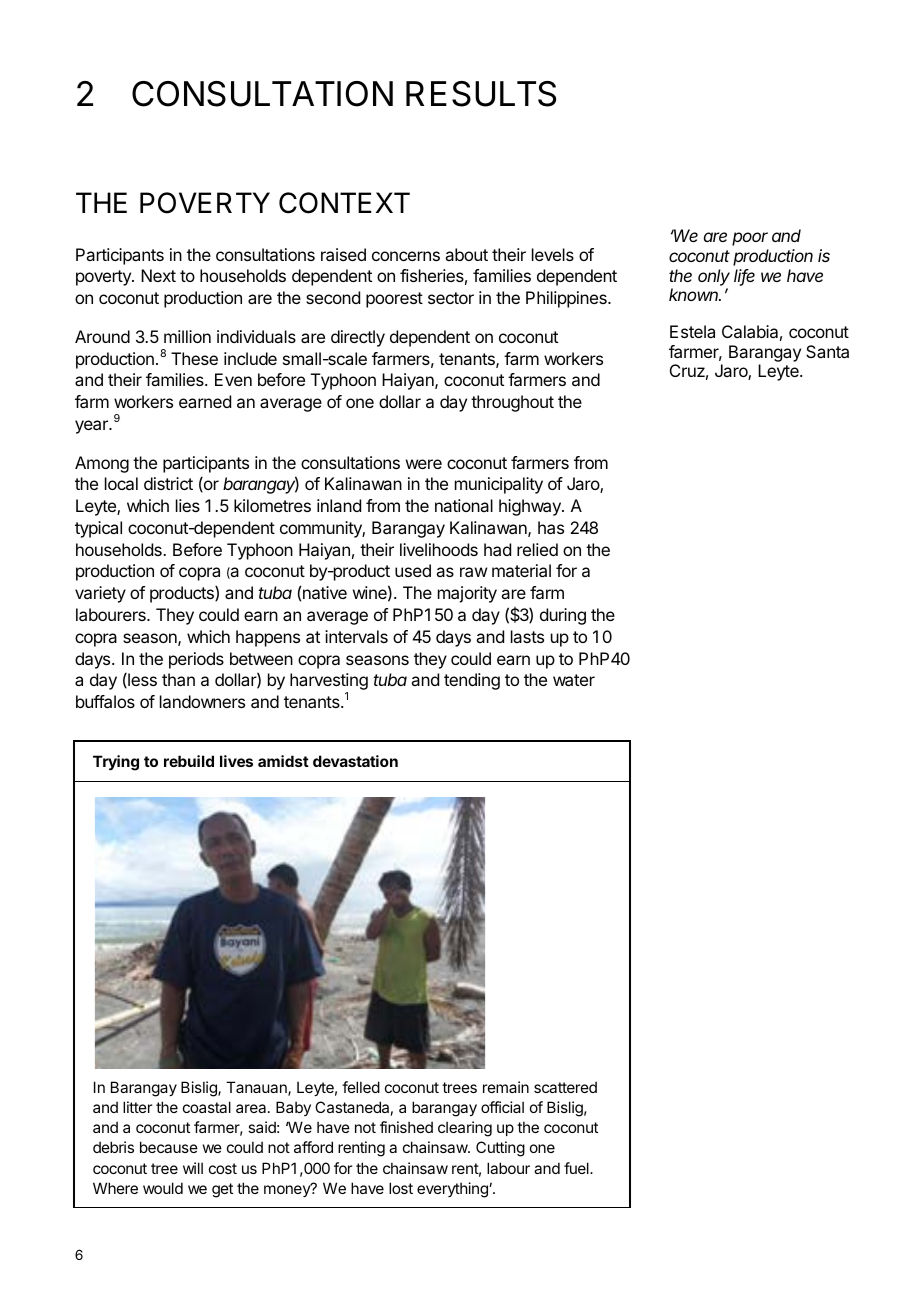  Describe the element at coordinates (744, 277) in the screenshot. I see `life` at that location.
